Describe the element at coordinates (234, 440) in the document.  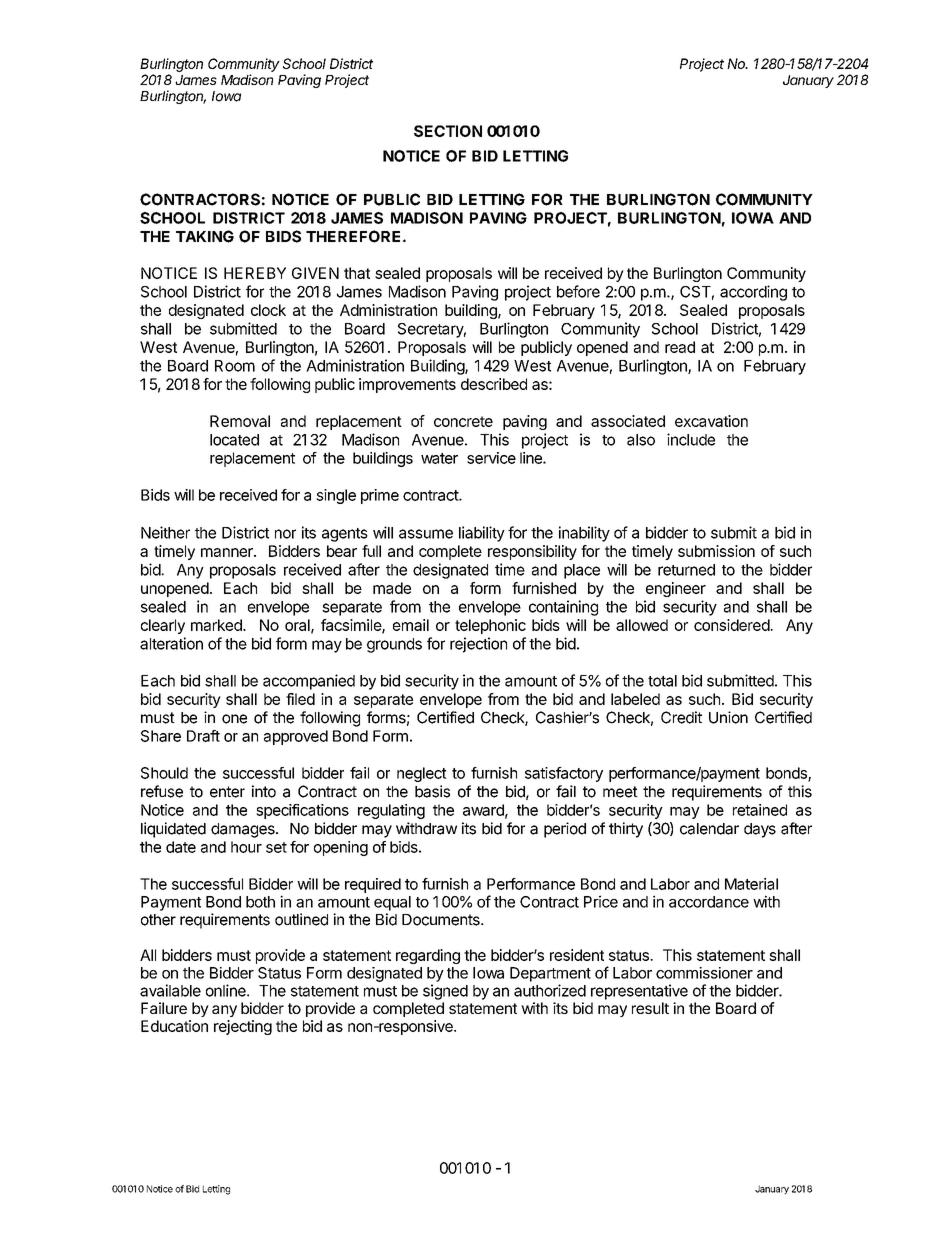
I see `located` at that location.
